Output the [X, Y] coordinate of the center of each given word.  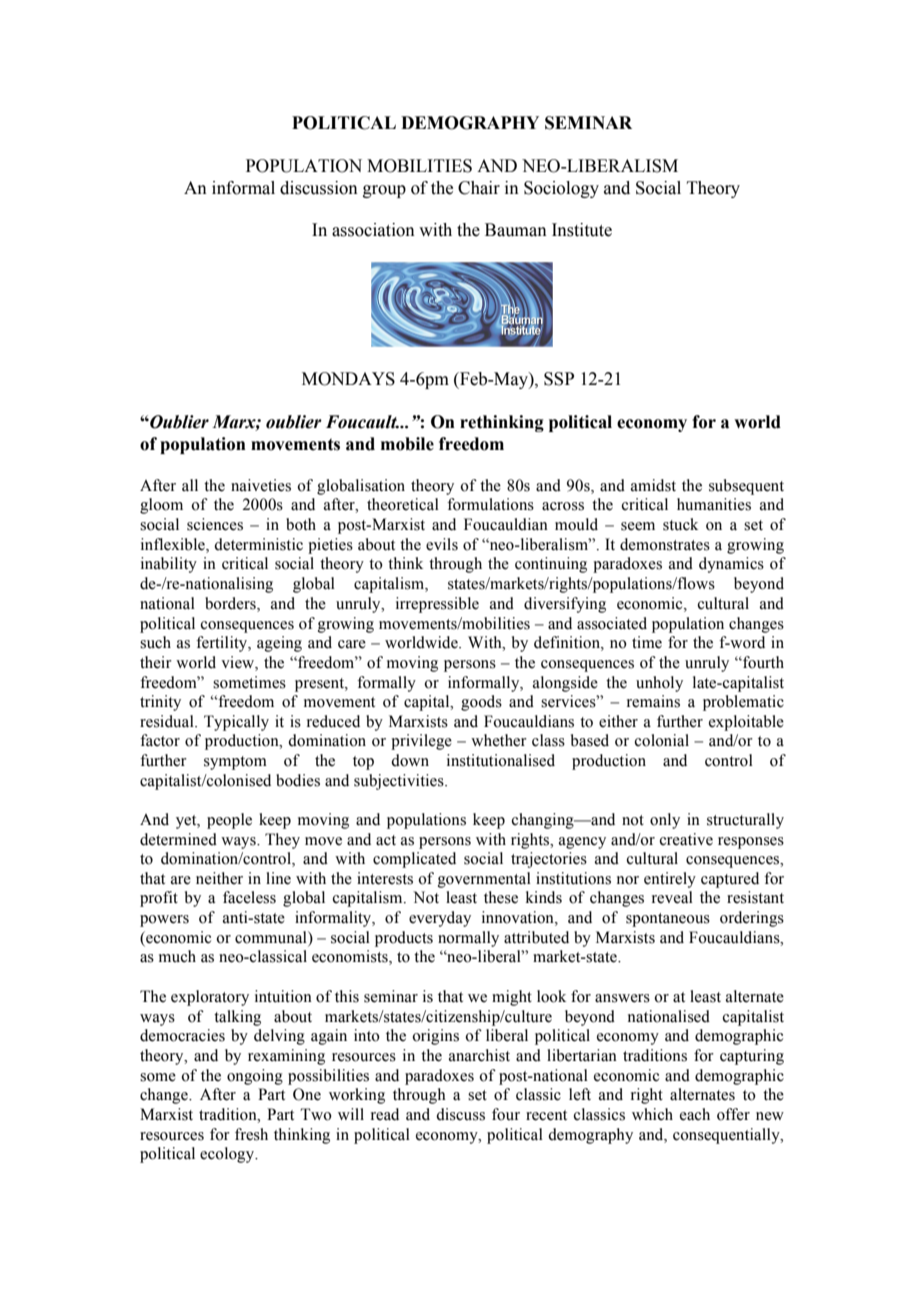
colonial [662, 740]
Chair [479, 188]
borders [231, 604]
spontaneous [668, 920]
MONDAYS [348, 379]
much [177, 956]
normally [468, 939]
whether [499, 740]
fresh [251, 1134]
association [373, 230]
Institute [582, 230]
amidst [653, 485]
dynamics [731, 565]
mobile [407, 444]
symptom [235, 763]
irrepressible [437, 605]
